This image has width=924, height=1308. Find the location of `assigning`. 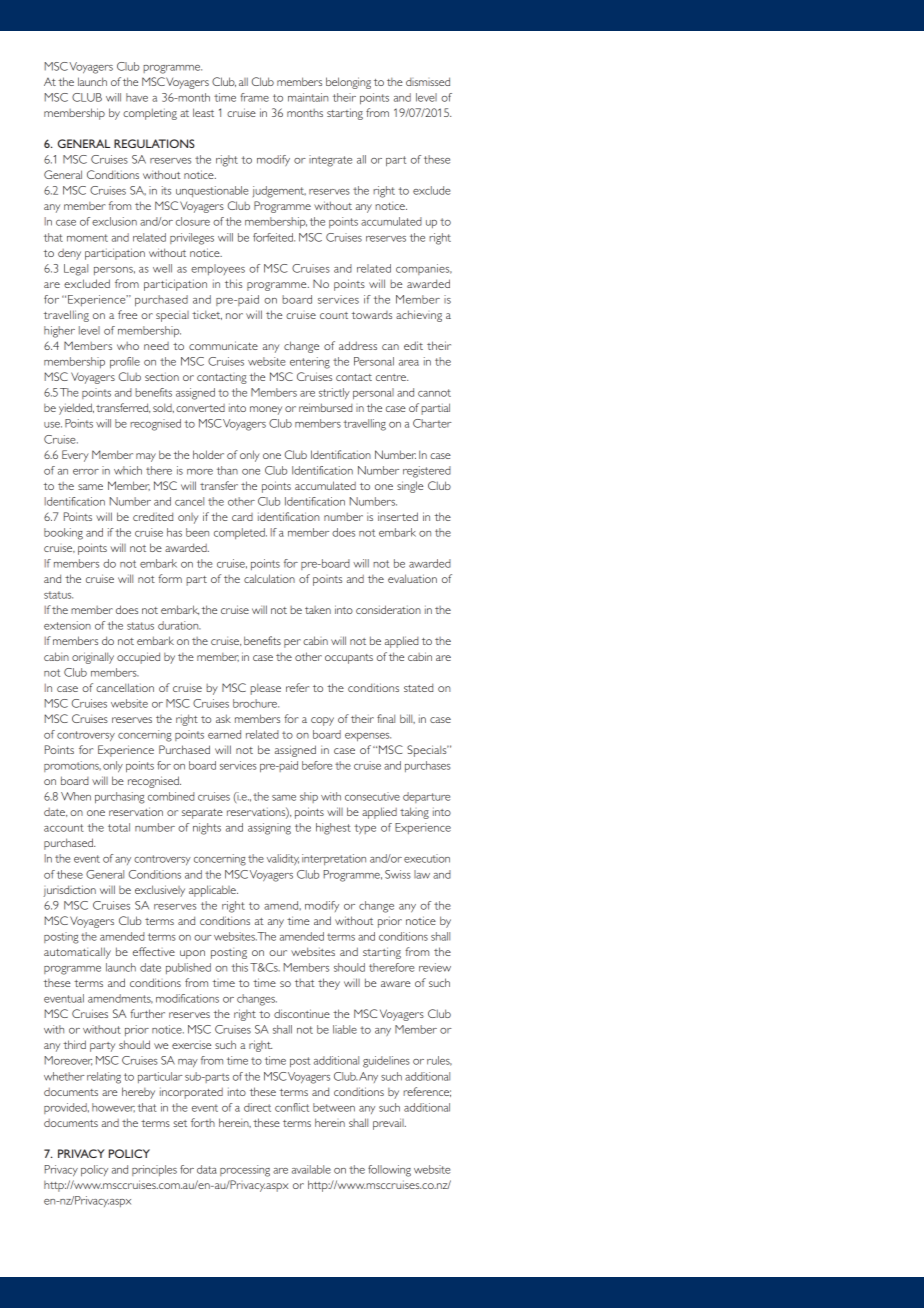

assigning is located at coordinates (269, 829).
